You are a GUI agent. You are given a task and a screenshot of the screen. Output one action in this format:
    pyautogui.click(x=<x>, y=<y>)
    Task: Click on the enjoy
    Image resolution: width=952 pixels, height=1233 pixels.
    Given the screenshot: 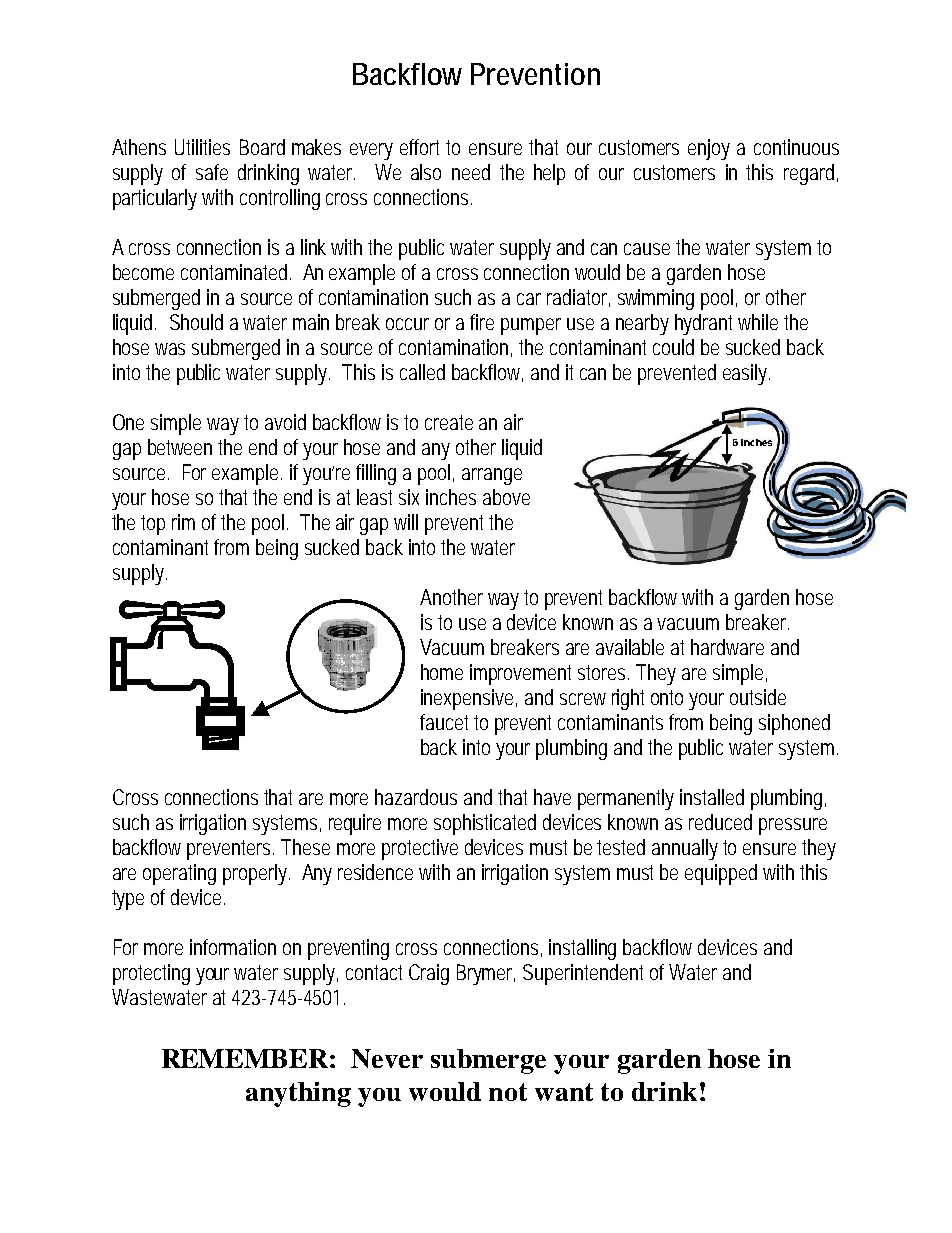 What is the action you would take?
    pyautogui.click(x=709, y=149)
